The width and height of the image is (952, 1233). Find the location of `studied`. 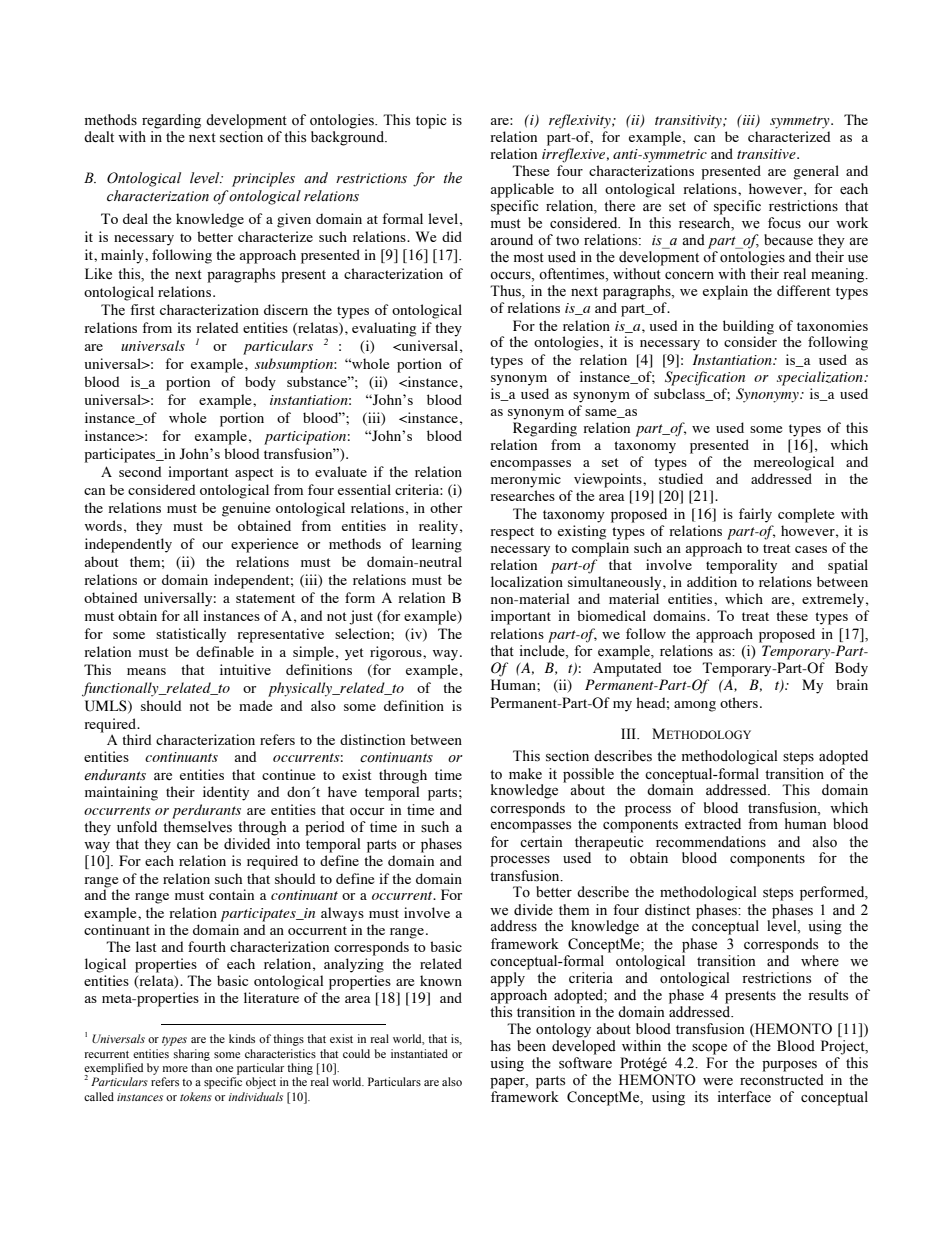

studied is located at coordinates (681, 478).
